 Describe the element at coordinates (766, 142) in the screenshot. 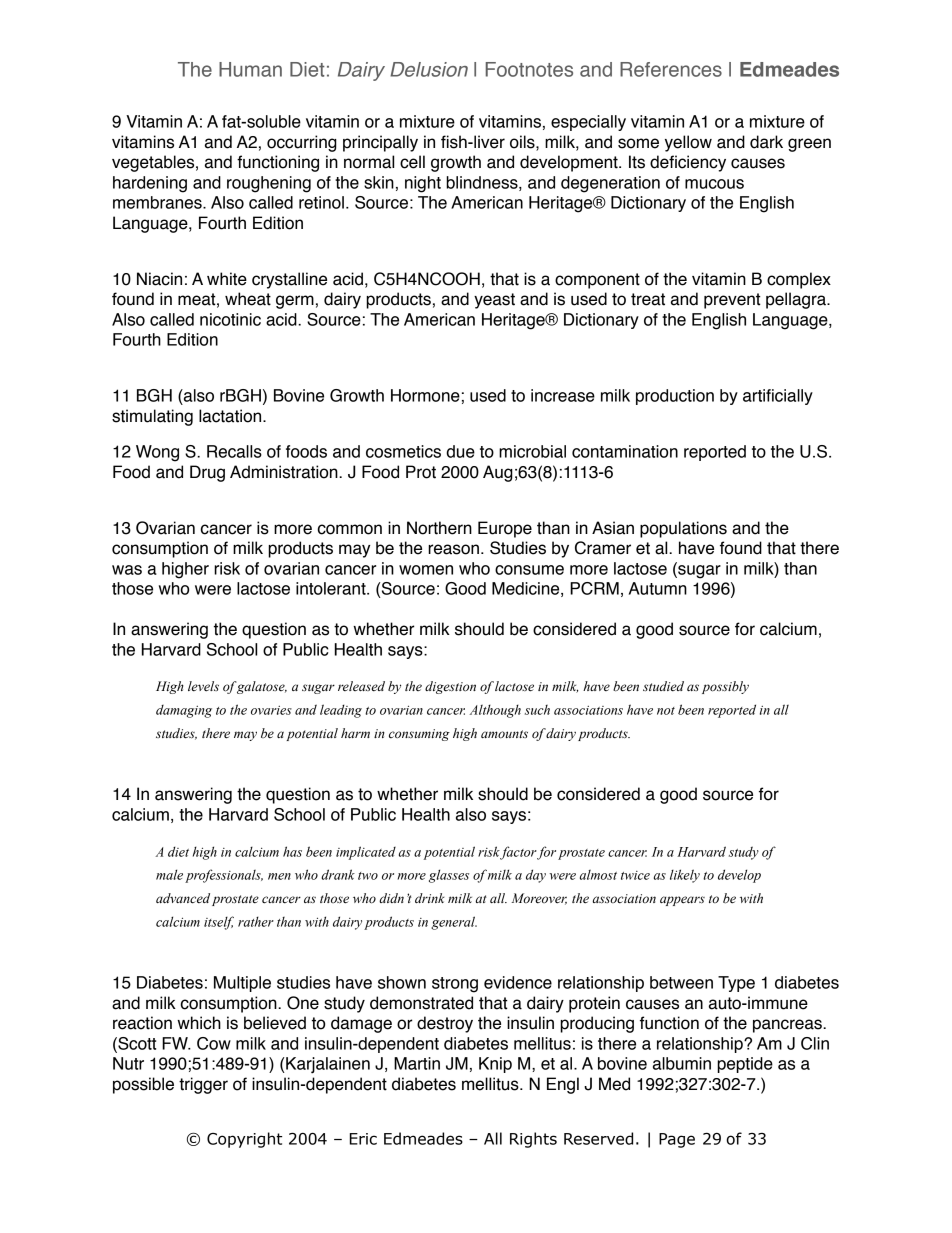

I see `dark` at that location.
